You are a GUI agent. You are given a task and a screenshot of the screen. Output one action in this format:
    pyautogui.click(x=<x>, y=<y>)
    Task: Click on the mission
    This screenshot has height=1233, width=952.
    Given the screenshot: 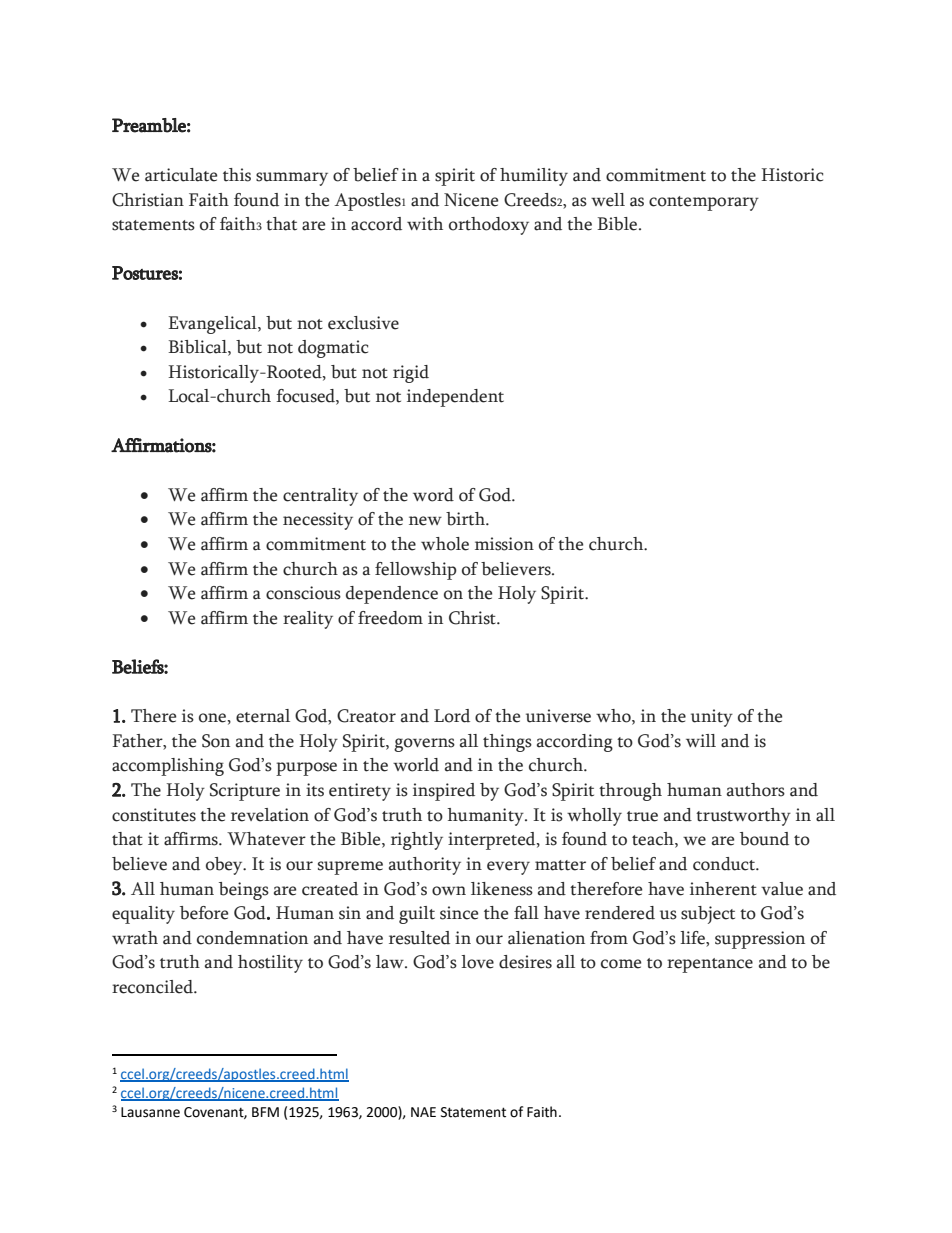 What is the action you would take?
    pyautogui.click(x=504, y=544)
